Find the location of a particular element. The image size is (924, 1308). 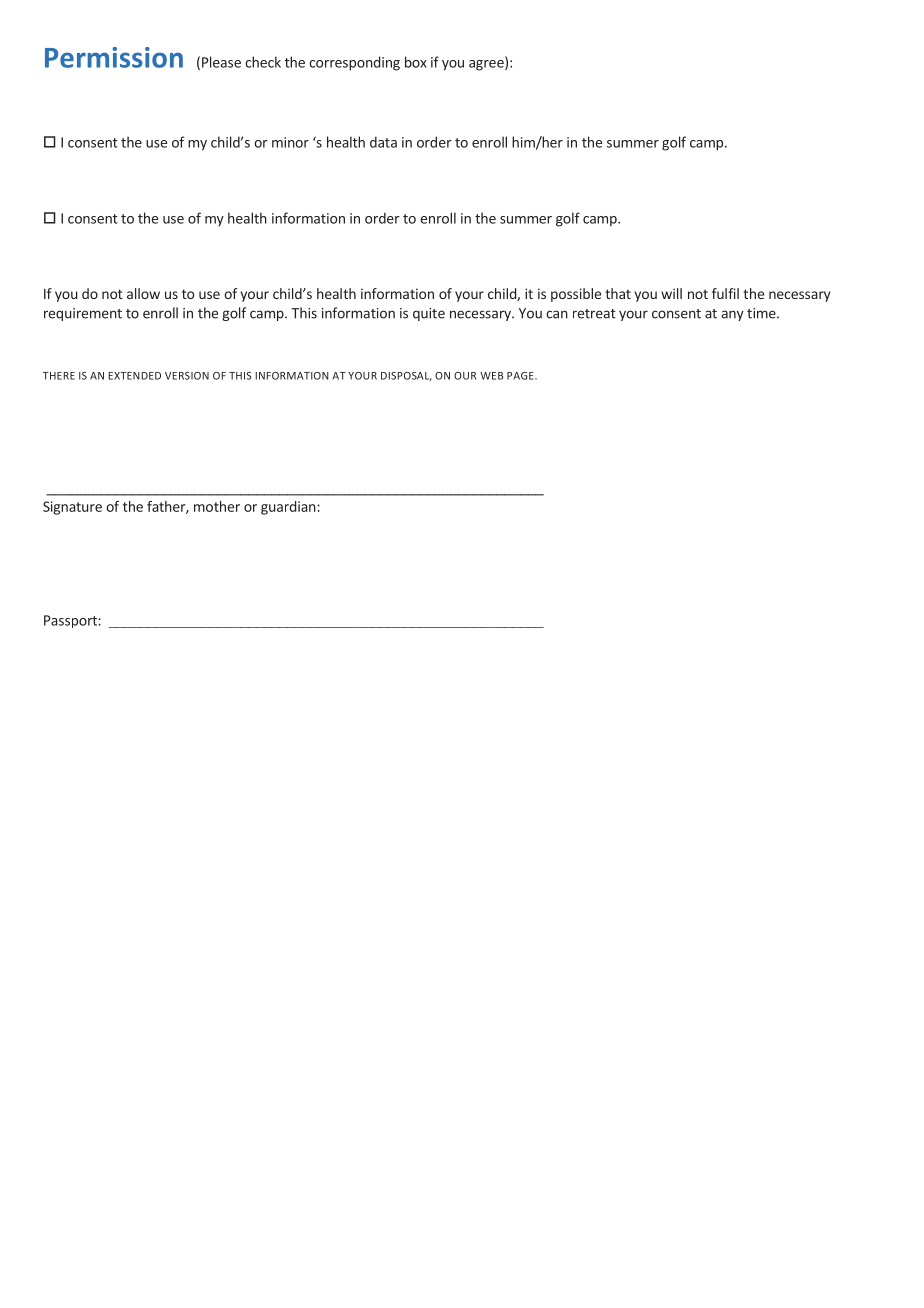

will is located at coordinates (671, 293).
